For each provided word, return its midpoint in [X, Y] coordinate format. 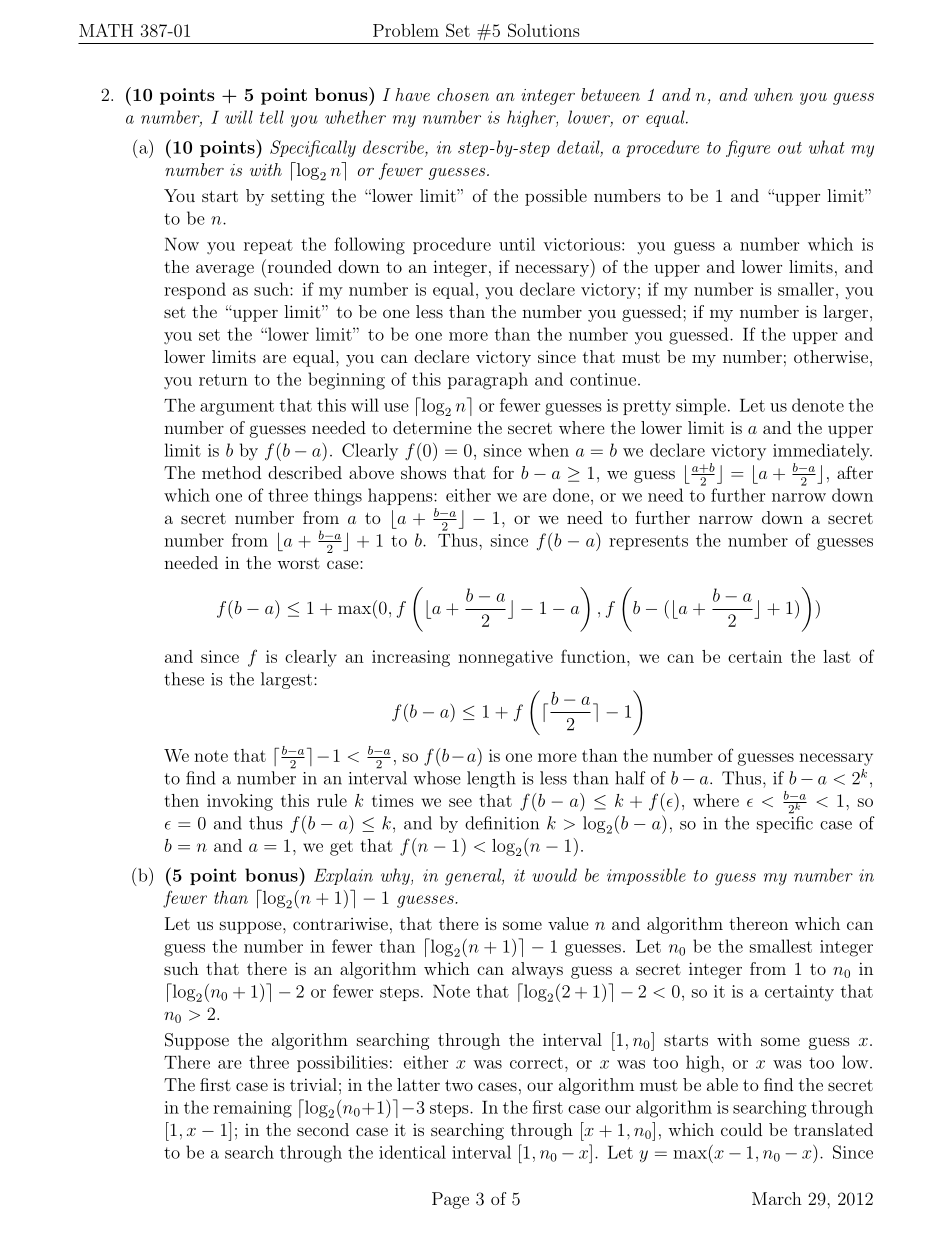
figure [748, 148]
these [184, 679]
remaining [252, 1109]
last [837, 656]
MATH [106, 30]
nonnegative [505, 658]
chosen [463, 94]
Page [450, 1200]
